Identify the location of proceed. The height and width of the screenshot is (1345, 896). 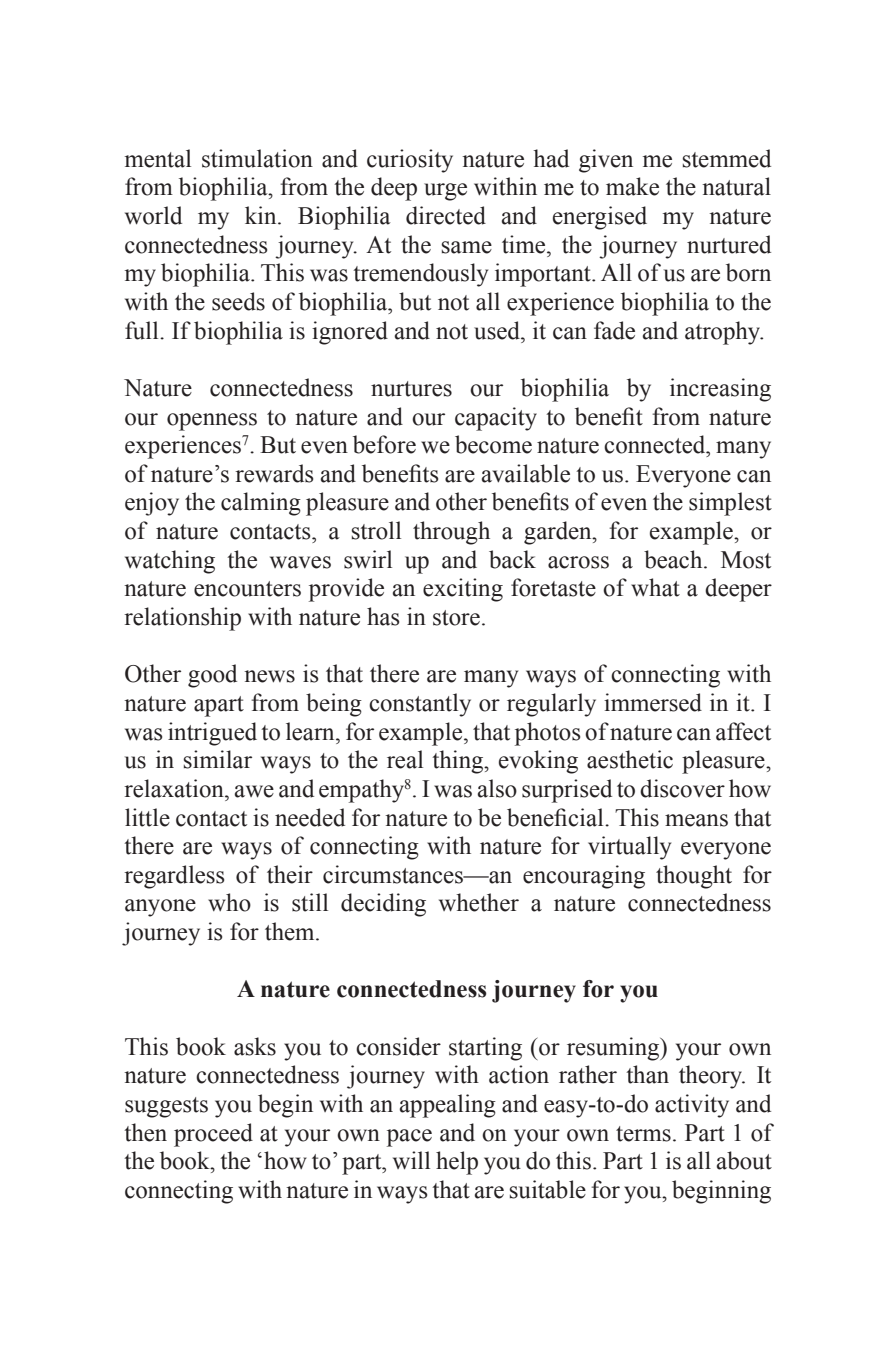
(213, 1135).
